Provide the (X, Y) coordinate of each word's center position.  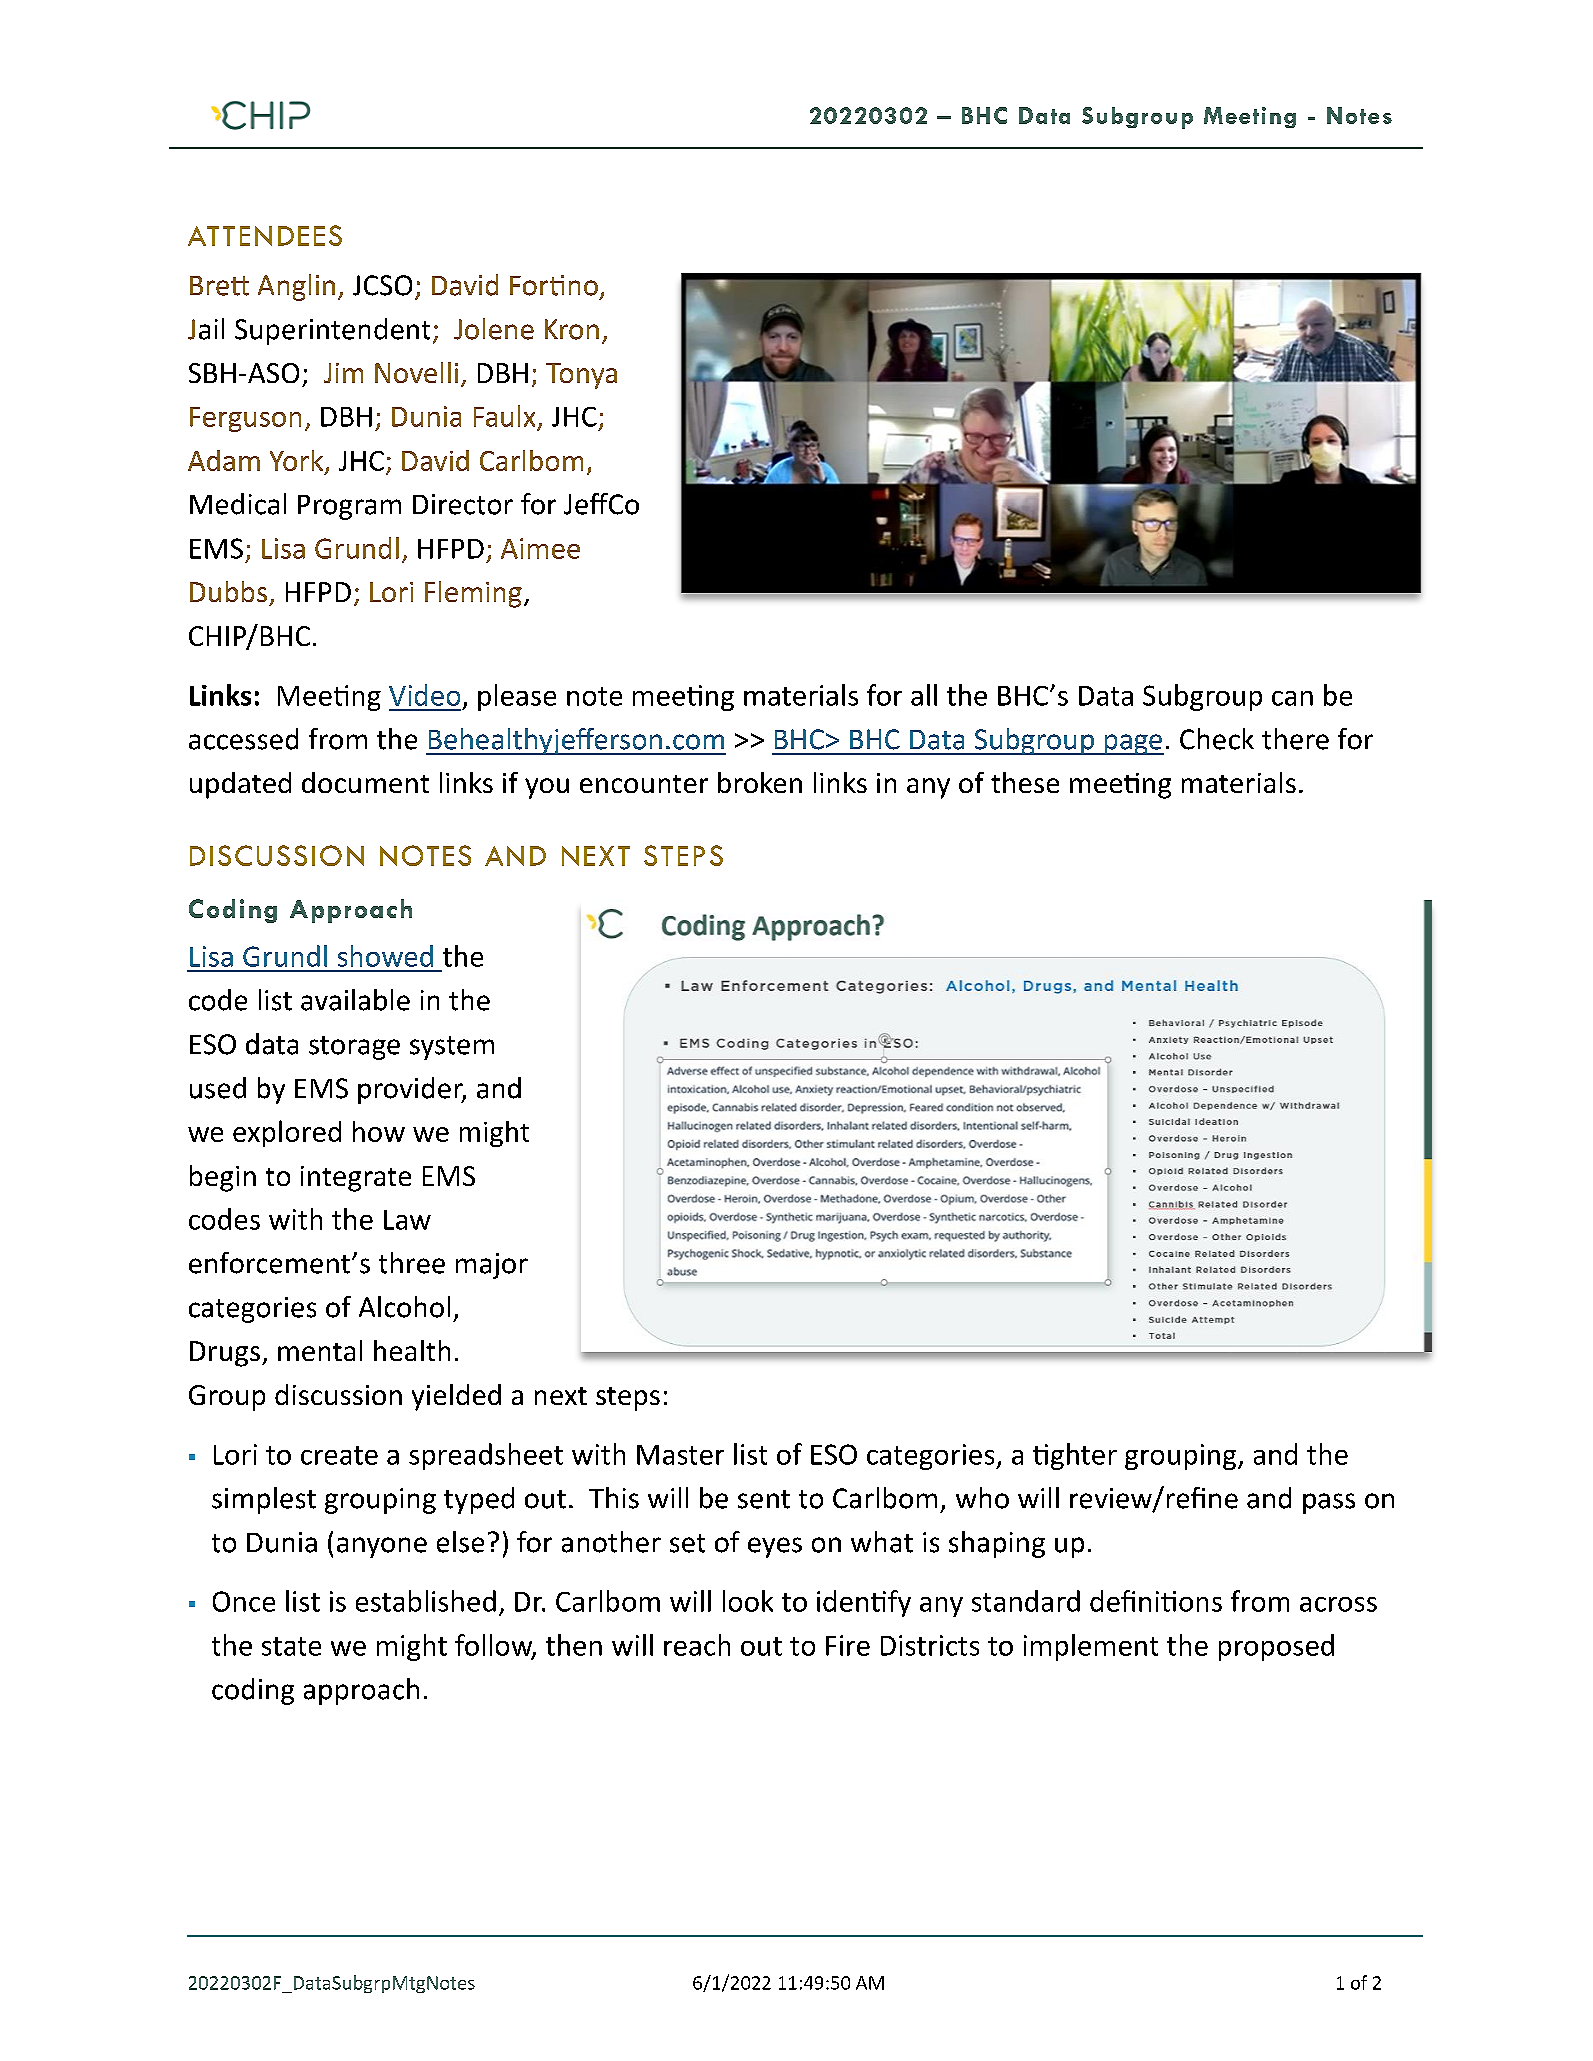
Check (1217, 739)
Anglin (296, 287)
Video (424, 695)
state (291, 1646)
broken (760, 782)
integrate (356, 1179)
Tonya (581, 376)
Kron (572, 329)
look (748, 1601)
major (492, 1266)
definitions (1156, 1601)
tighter (1075, 1456)
